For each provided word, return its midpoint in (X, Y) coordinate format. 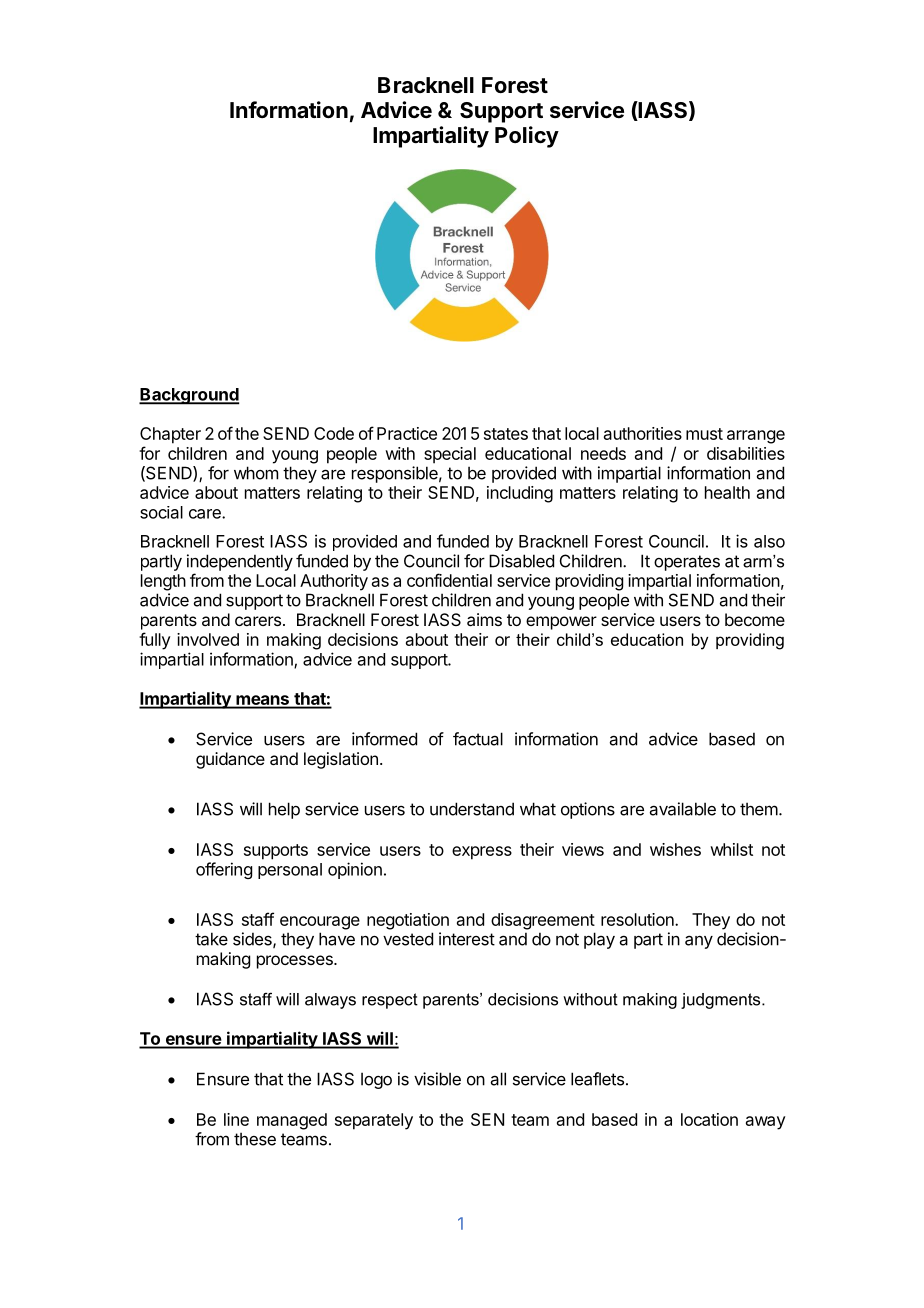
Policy (527, 137)
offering (224, 870)
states (506, 434)
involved (208, 639)
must (704, 434)
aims (484, 619)
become (755, 619)
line (236, 1119)
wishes (675, 849)
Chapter (170, 435)
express (482, 853)
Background (189, 396)
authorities (643, 433)
